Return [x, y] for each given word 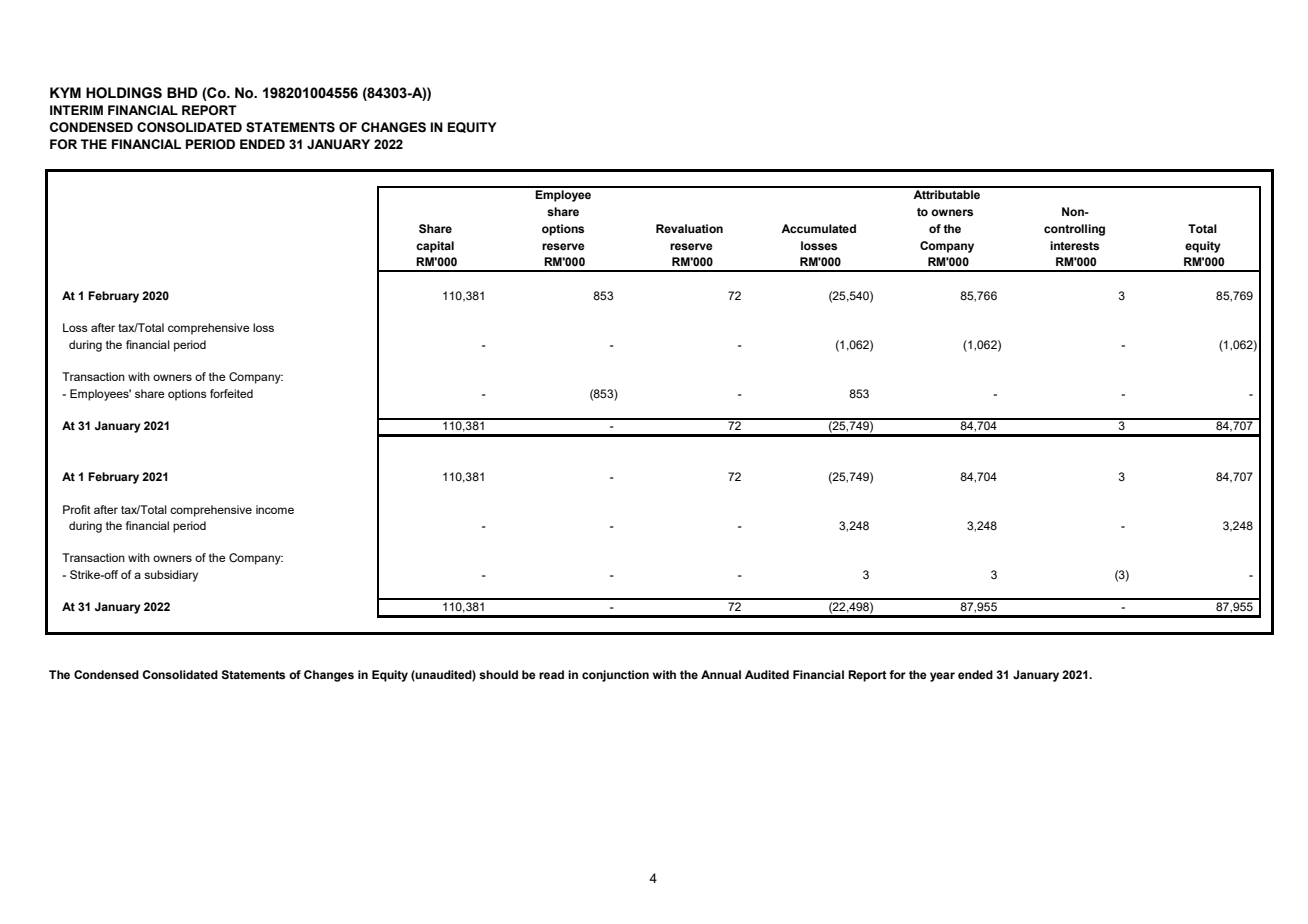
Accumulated [818, 228]
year [942, 677]
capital [435, 247]
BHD [182, 92]
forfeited [231, 393]
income [275, 509]
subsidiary [171, 576]
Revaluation [689, 228]
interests [1074, 245]
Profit [77, 509]
